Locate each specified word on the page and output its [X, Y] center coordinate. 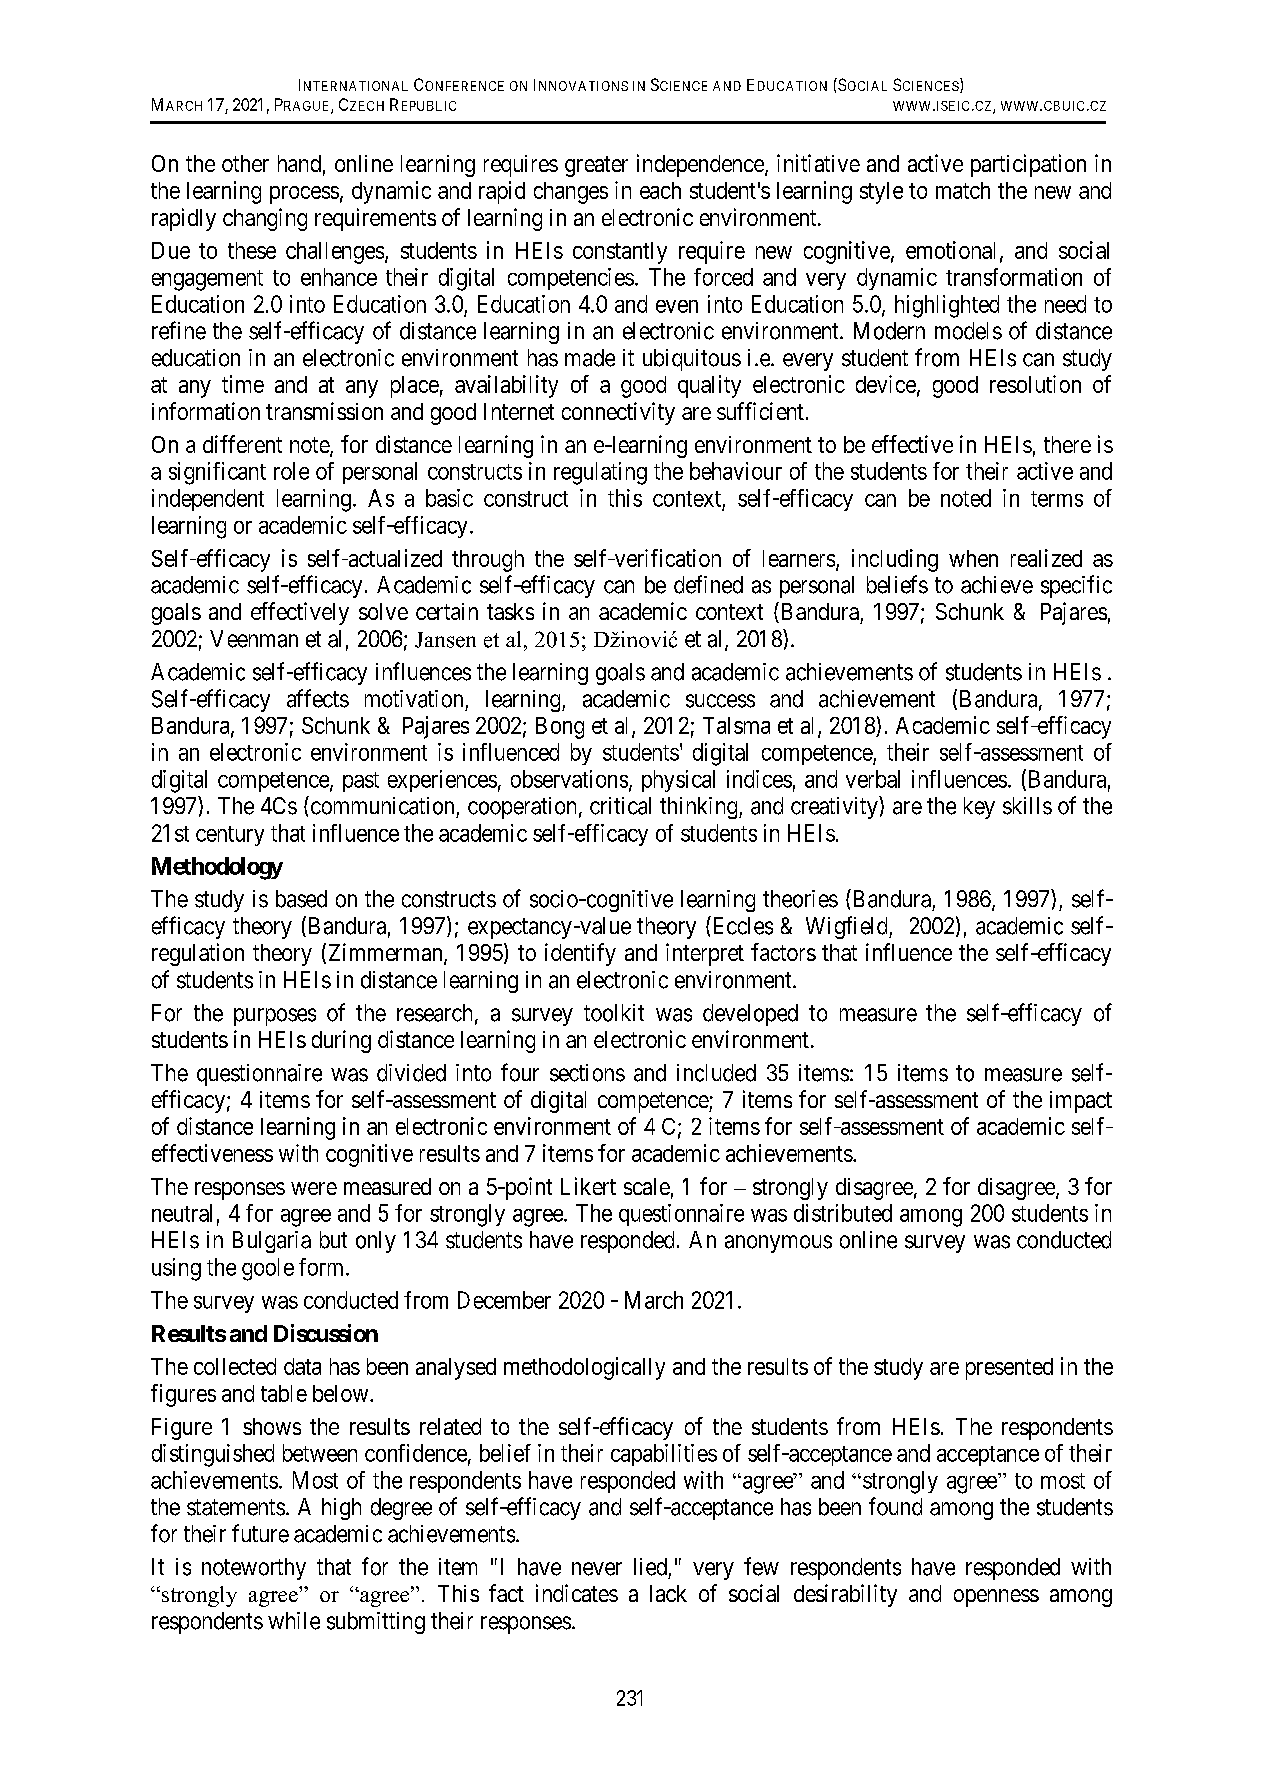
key [979, 808]
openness [996, 1598]
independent [208, 500]
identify [580, 954]
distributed [843, 1213]
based [301, 899]
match [963, 190]
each [660, 190]
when [973, 558]
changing [265, 219]
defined [708, 584]
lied [650, 1567]
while [294, 1621]
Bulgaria [272, 1242]
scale [647, 1186]
